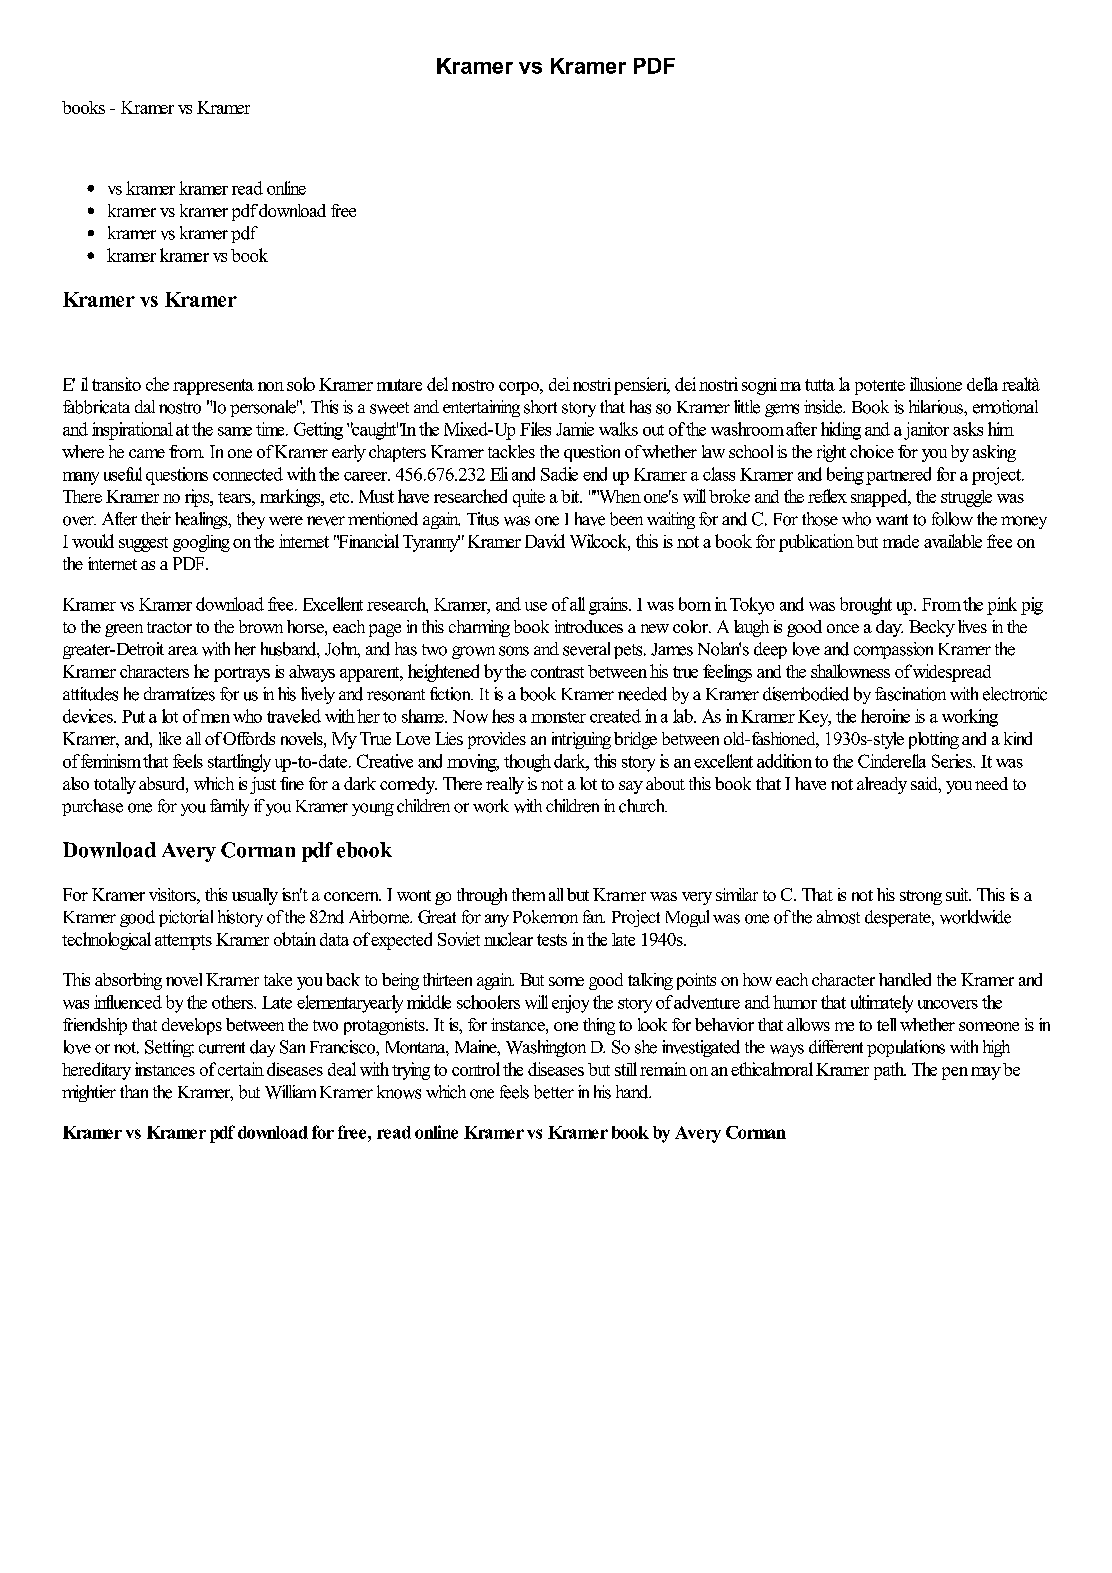 The width and height of the screenshot is (1112, 1573). Describe the element at coordinates (134, 1091) in the screenshot. I see `than` at that location.
